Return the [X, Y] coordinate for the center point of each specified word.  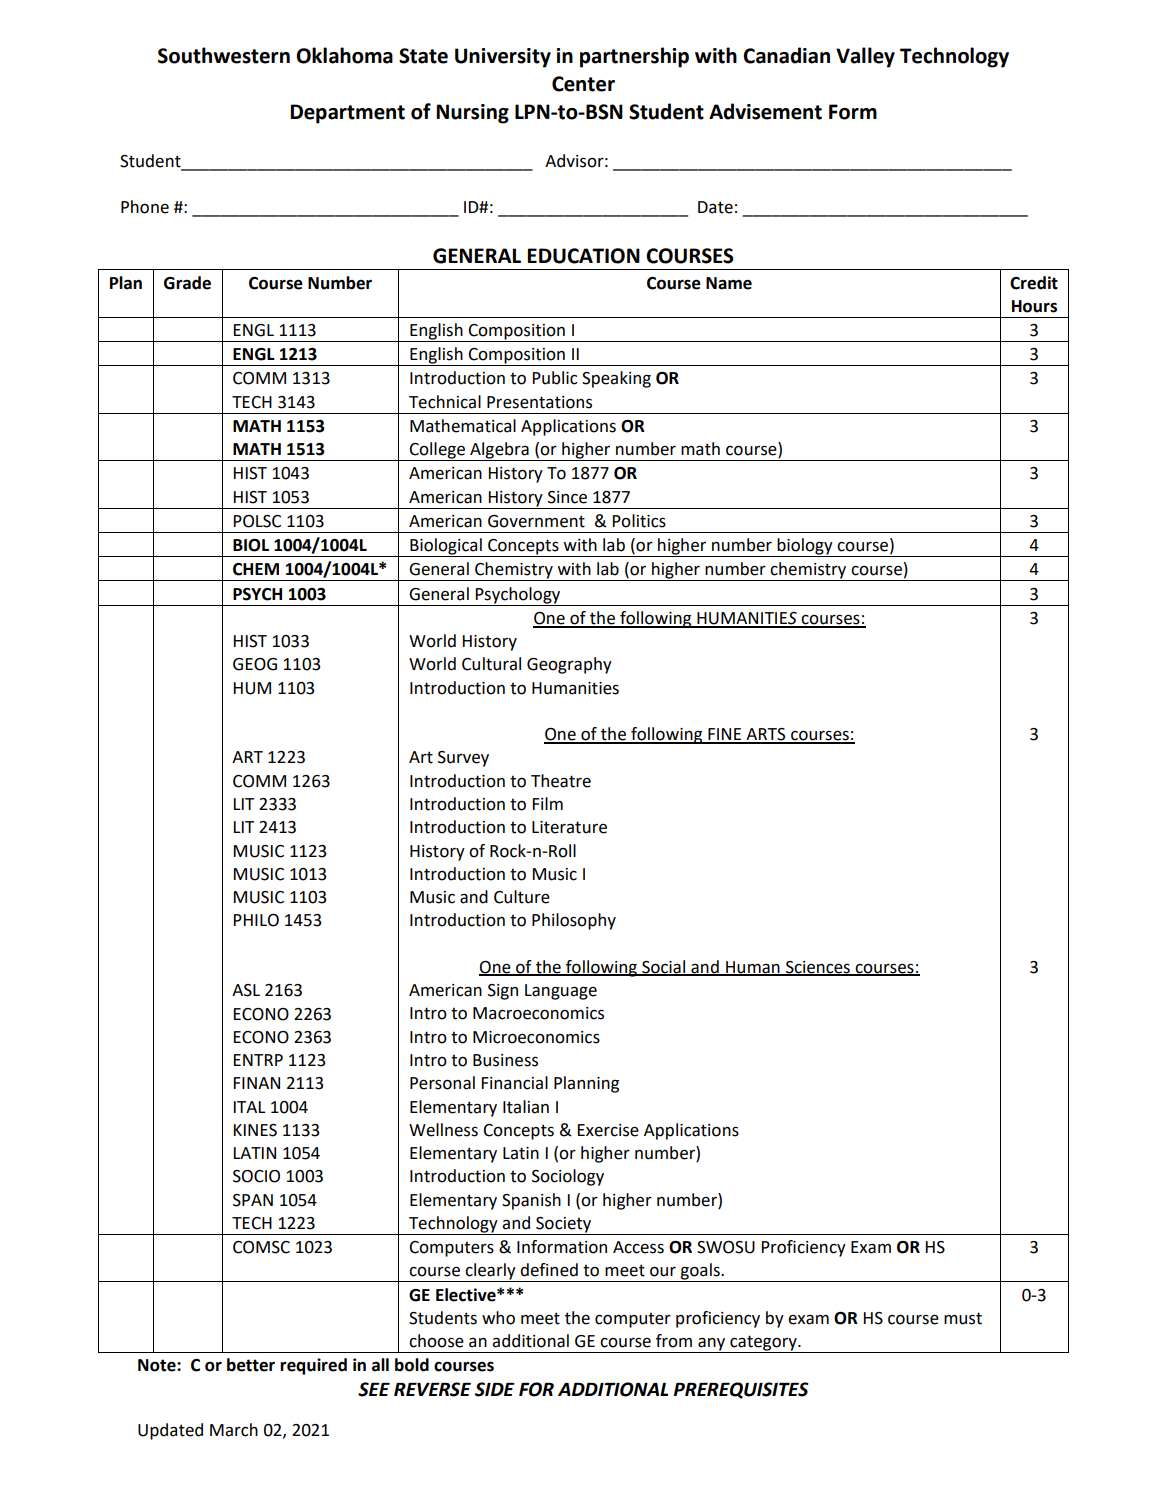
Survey [463, 759]
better [251, 1365]
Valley [865, 57]
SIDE [495, 1389]
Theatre [561, 781]
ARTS [766, 735]
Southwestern [224, 55]
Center [583, 84]
